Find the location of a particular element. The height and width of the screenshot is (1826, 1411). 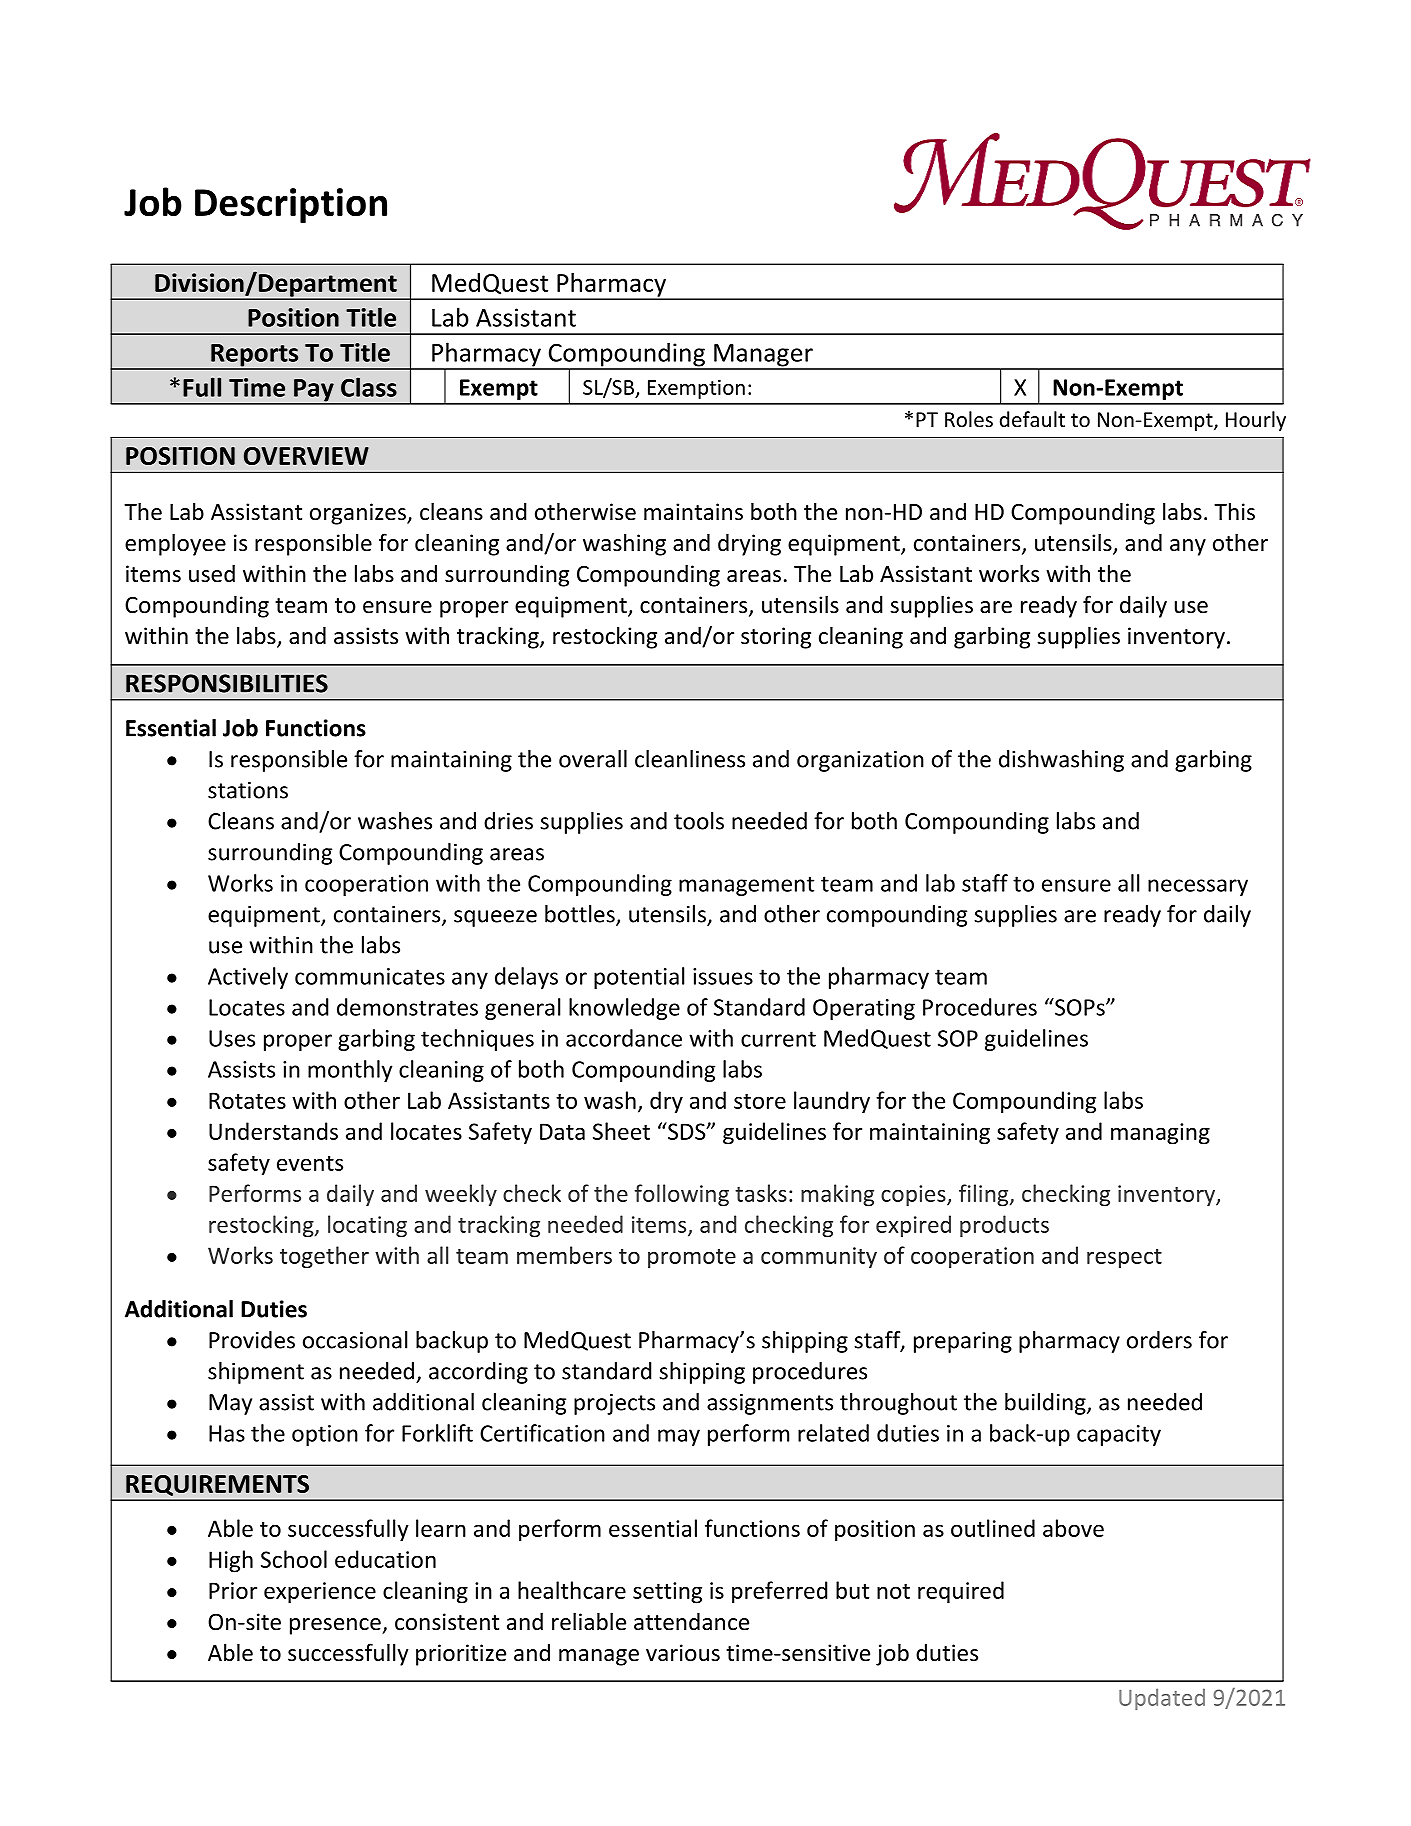

presence is located at coordinates (336, 1626).
